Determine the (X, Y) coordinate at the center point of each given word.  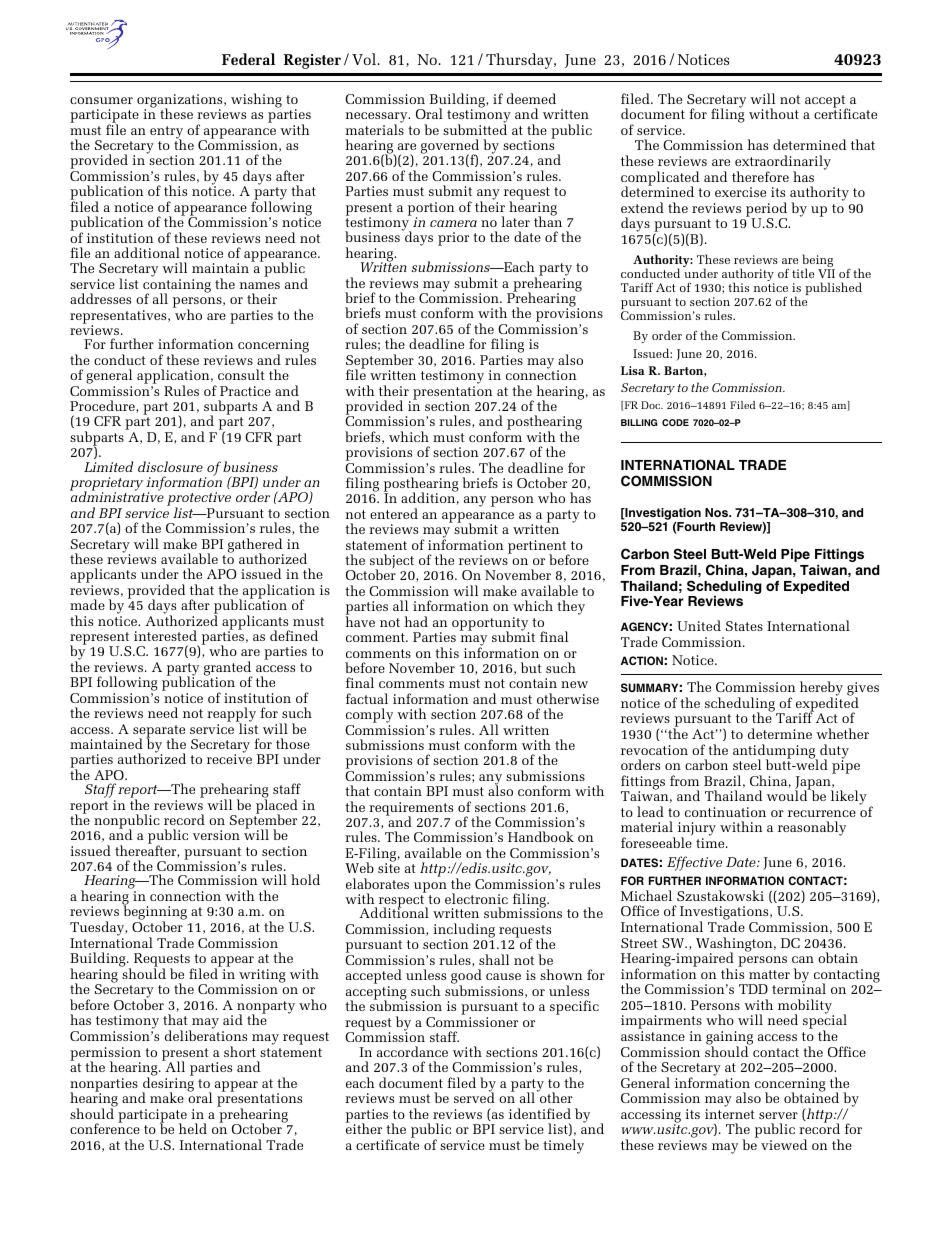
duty (834, 752)
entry (166, 133)
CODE (675, 422)
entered (394, 513)
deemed (531, 98)
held (193, 1128)
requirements (411, 810)
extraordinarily (783, 163)
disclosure (170, 466)
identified (540, 1113)
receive (229, 759)
